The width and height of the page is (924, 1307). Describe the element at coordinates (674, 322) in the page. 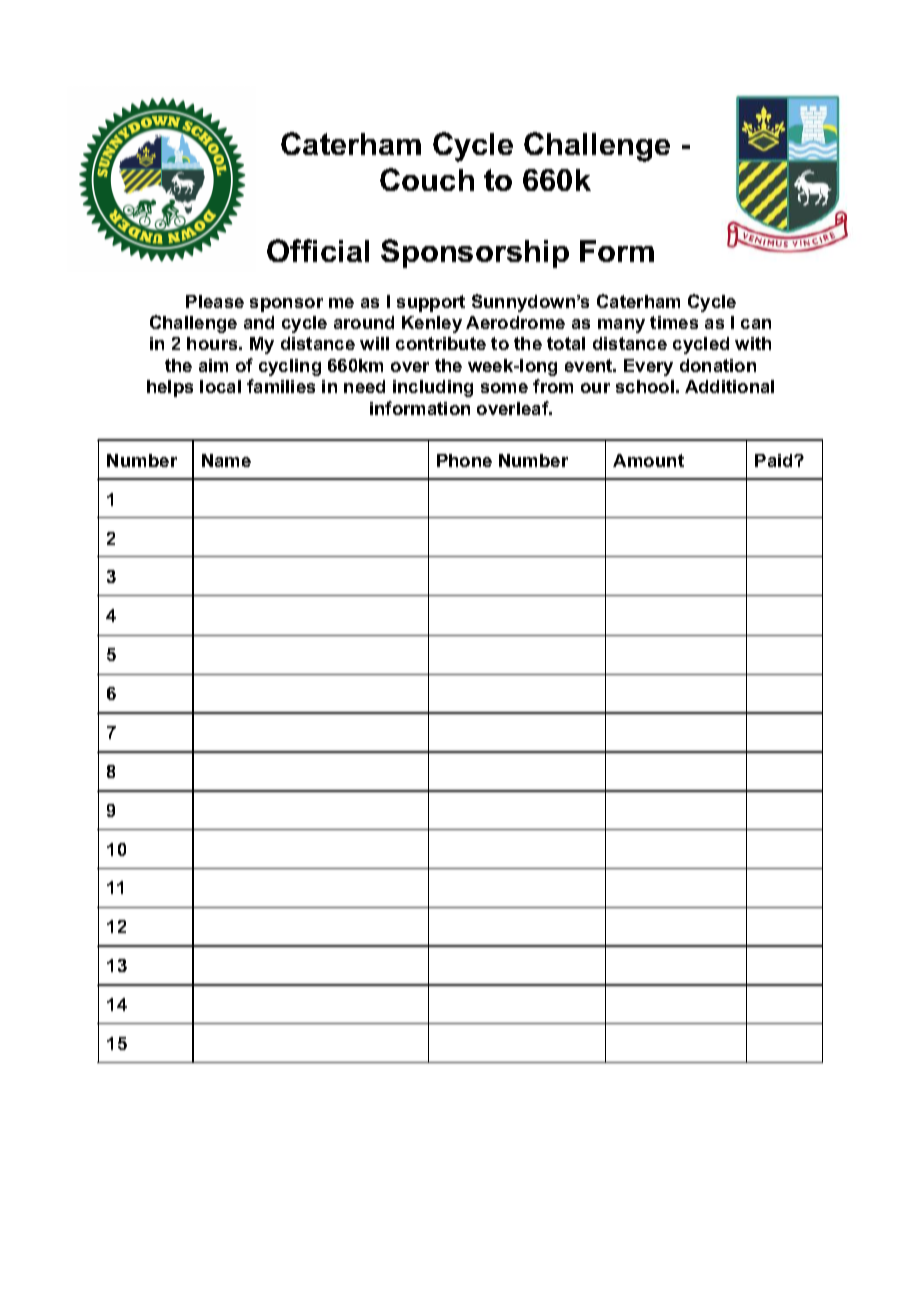

I see `times` at that location.
